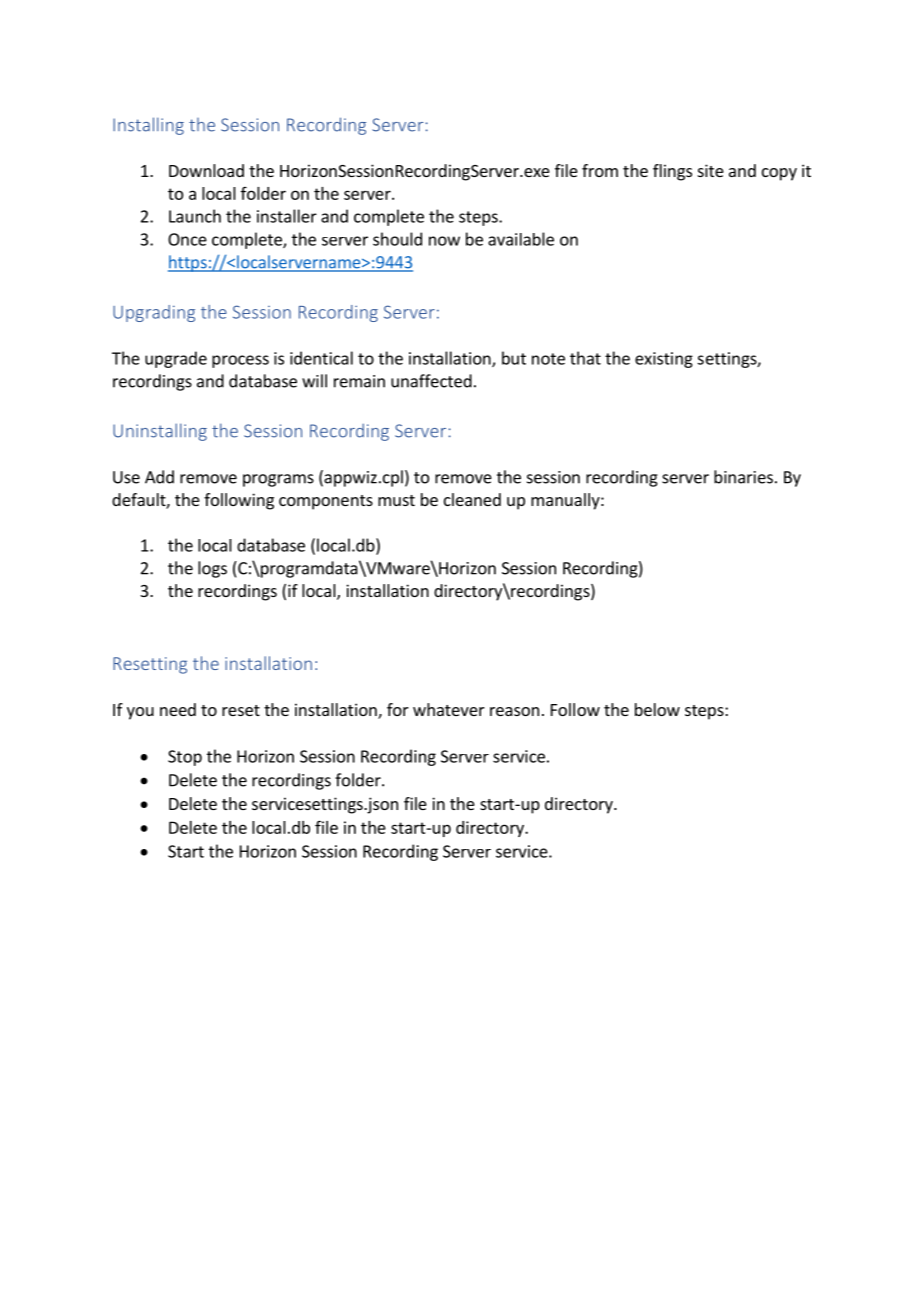 The height and width of the screenshot is (1309, 924). What do you see at coordinates (206, 170) in the screenshot?
I see `Download` at bounding box center [206, 170].
